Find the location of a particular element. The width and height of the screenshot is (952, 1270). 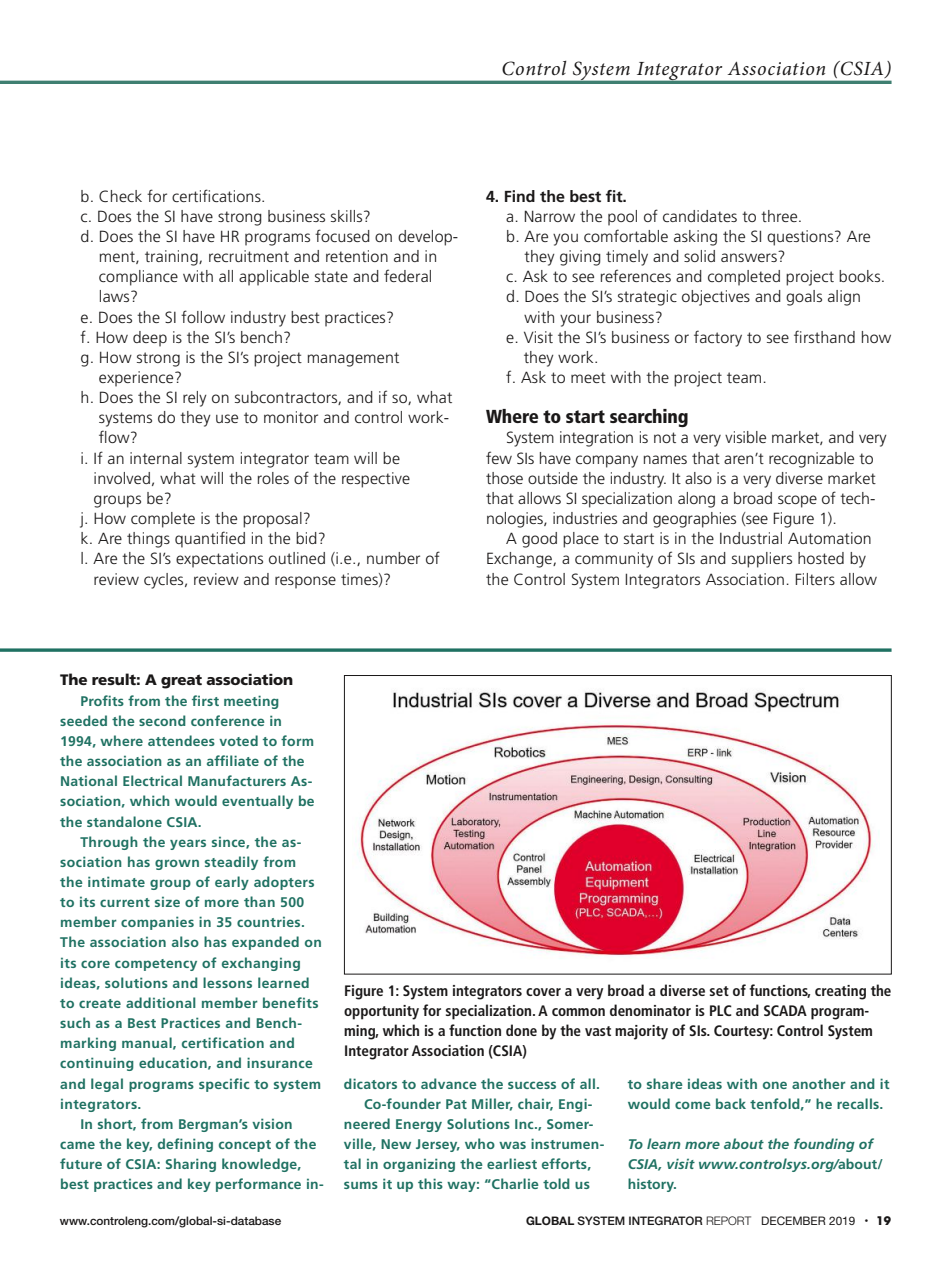

done is located at coordinates (521, 1030).
